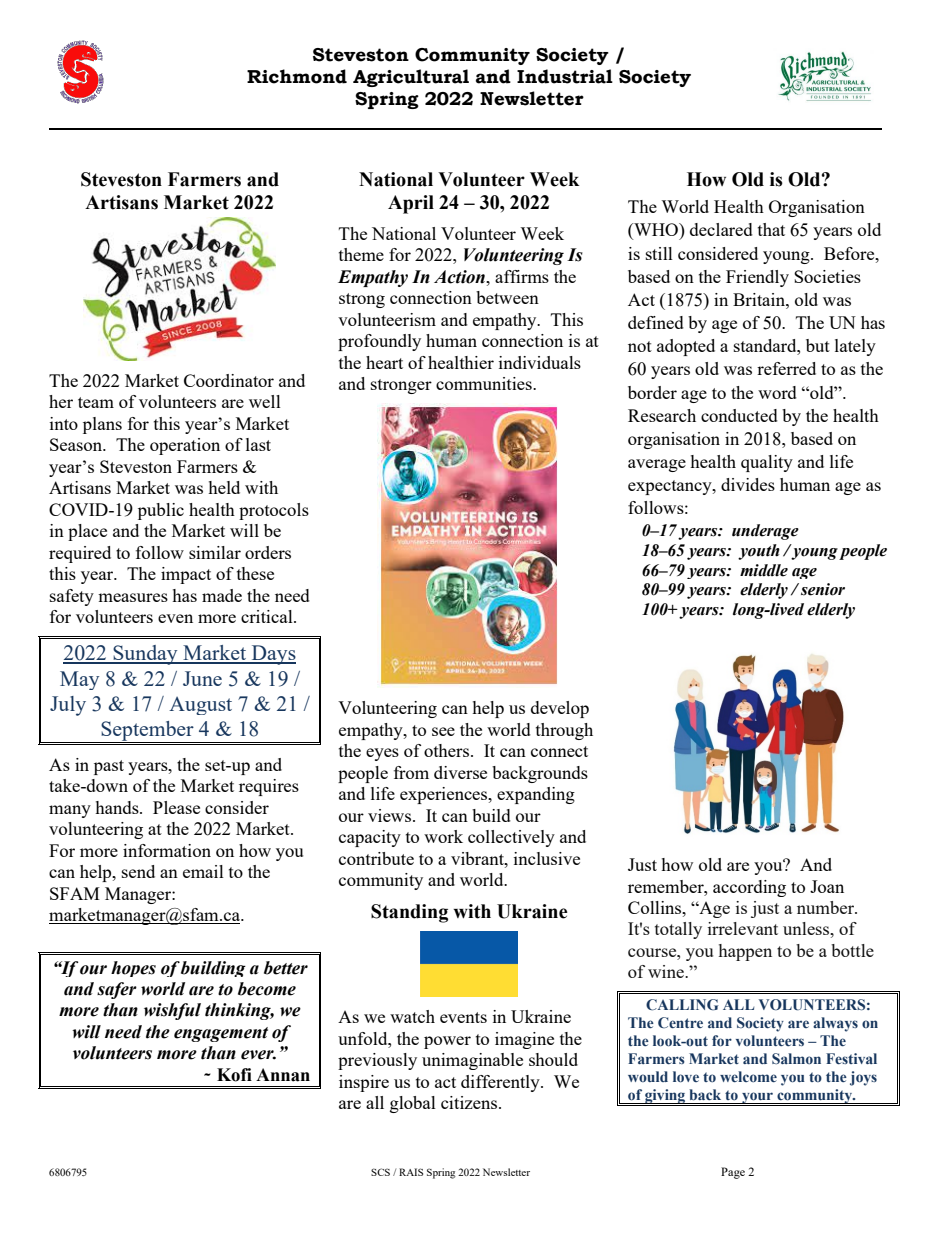  I want to click on referred, so click(786, 368).
